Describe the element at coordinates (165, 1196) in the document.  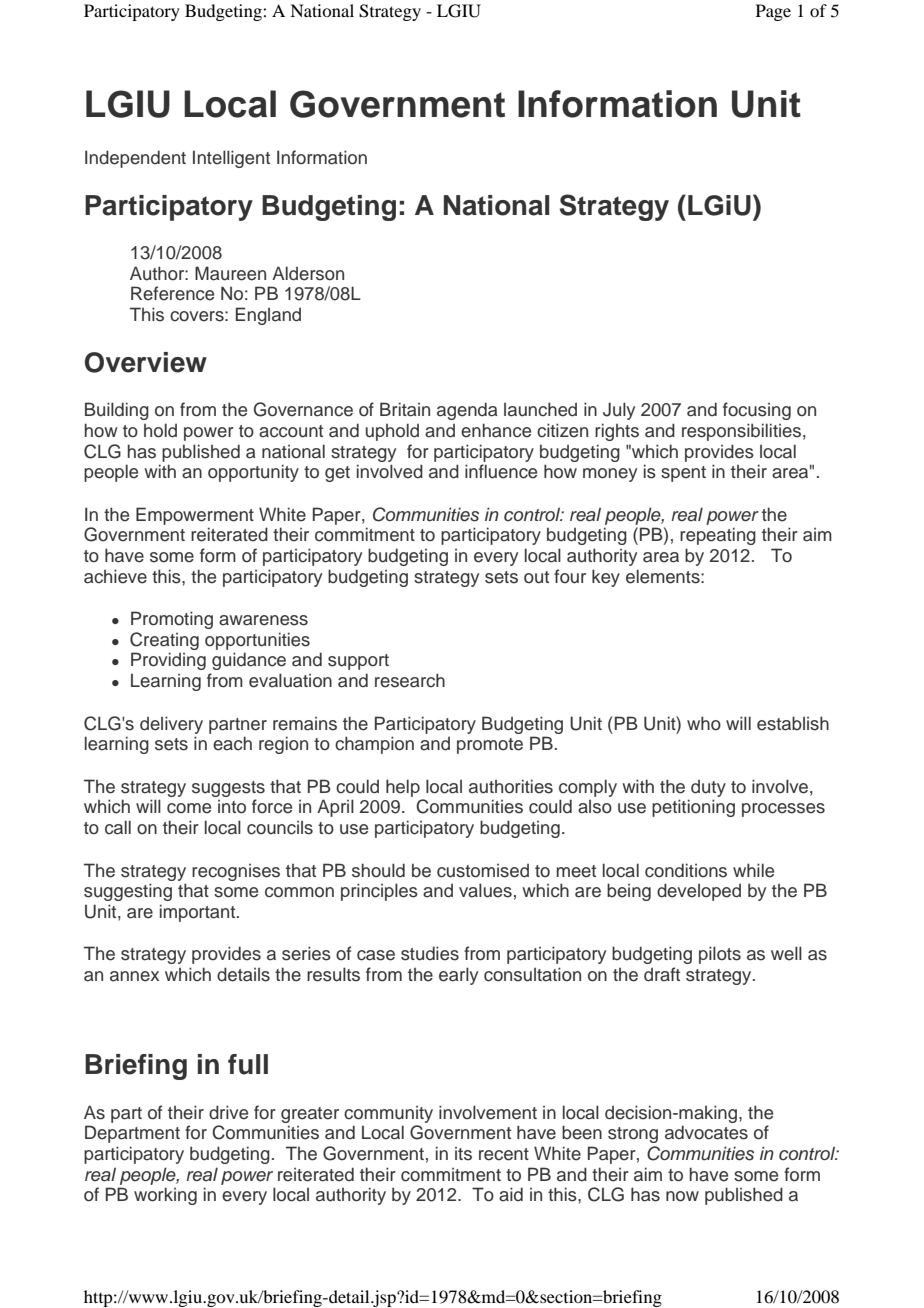
I see `working` at that location.
